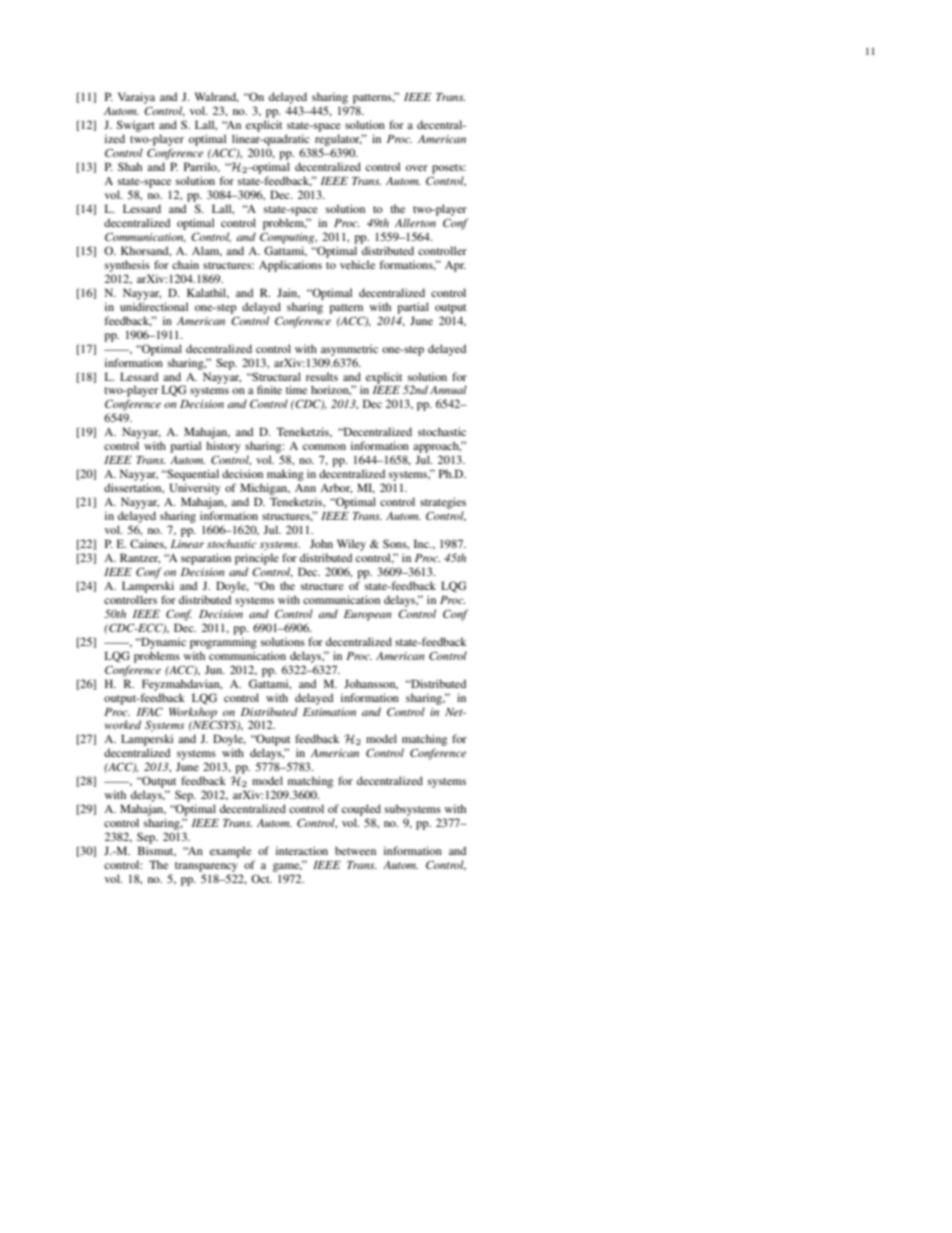 The width and height of the screenshot is (952, 1233). What do you see at coordinates (302, 850) in the screenshot?
I see `interaction` at bounding box center [302, 850].
